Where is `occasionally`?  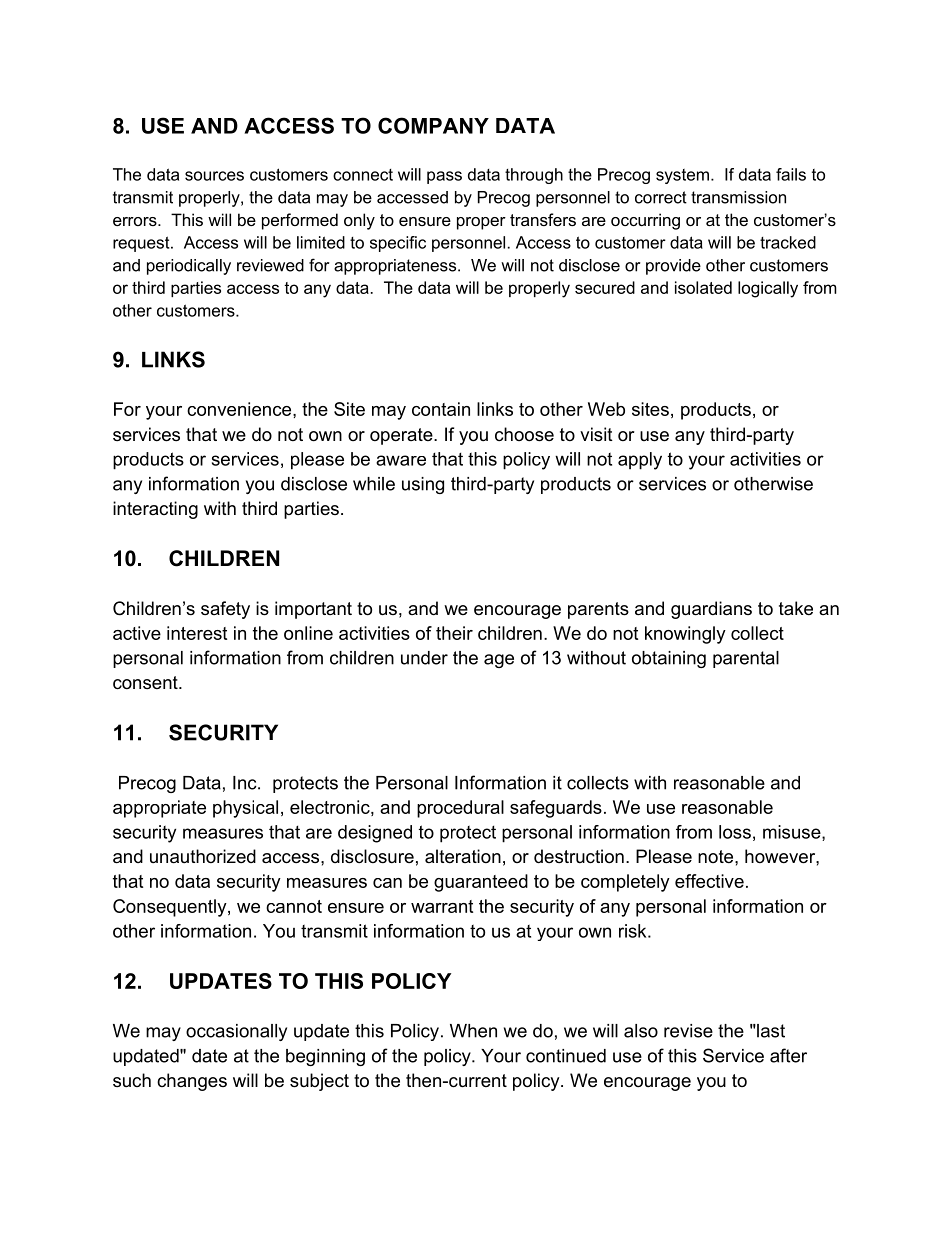 occasionally is located at coordinates (236, 1032).
